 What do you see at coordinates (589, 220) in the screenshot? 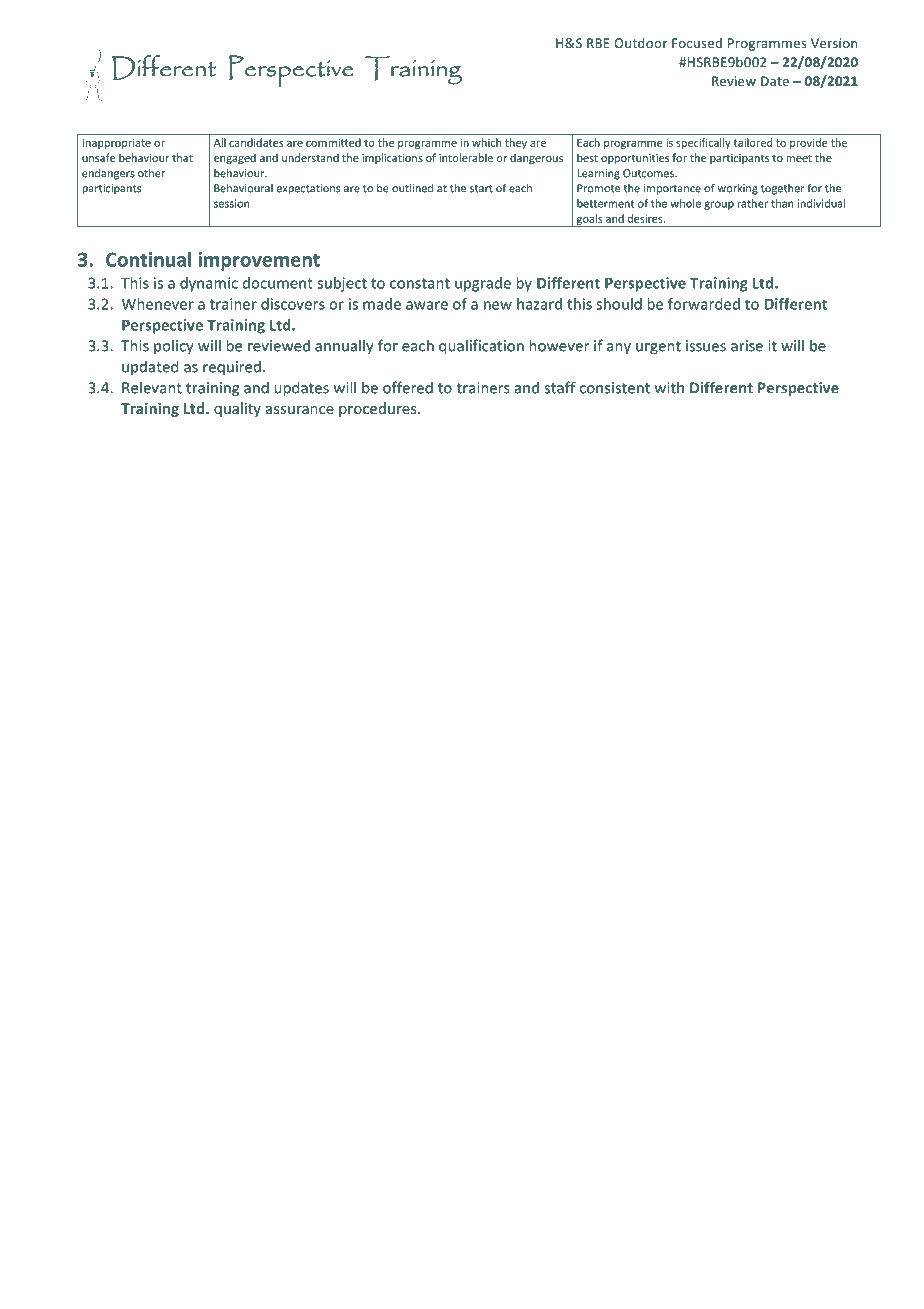
I see `goals` at bounding box center [589, 220].
